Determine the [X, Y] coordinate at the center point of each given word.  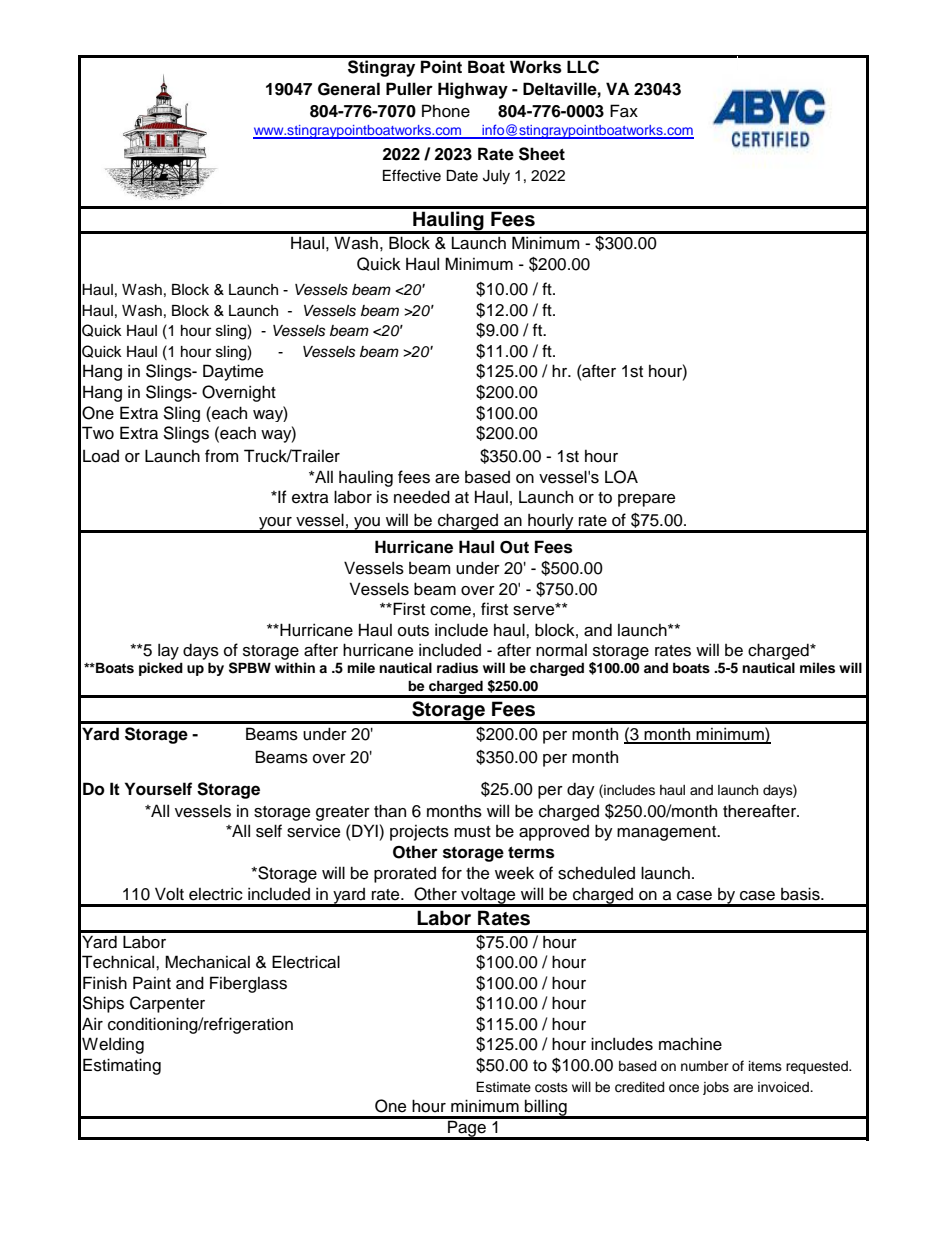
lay [168, 651]
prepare [646, 500]
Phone [446, 111]
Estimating [122, 1066]
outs [413, 631]
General [349, 89]
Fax [624, 111]
